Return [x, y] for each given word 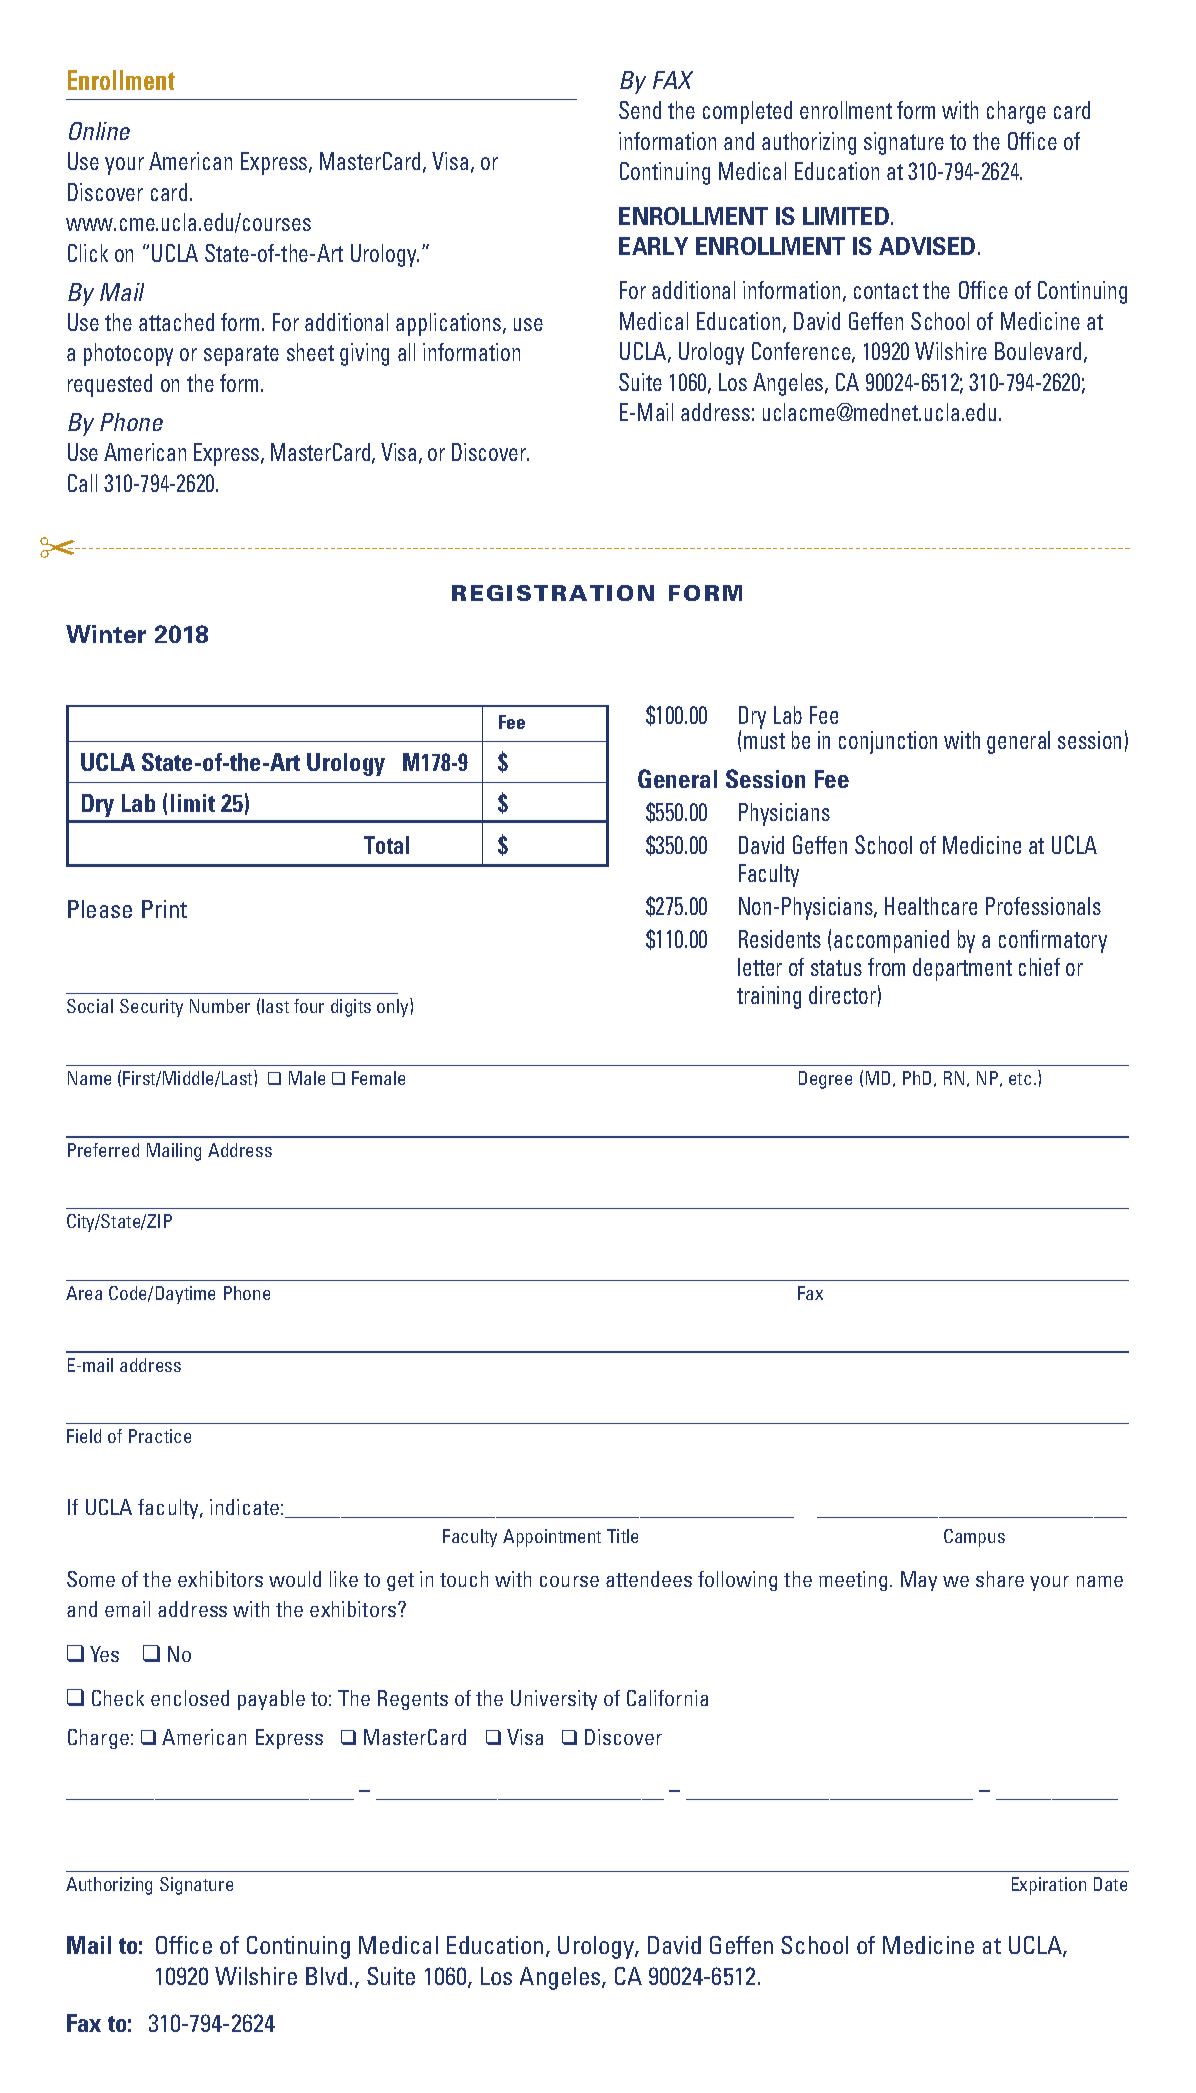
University [554, 1700]
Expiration [1049, 1886]
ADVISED [927, 246]
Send [640, 110]
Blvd [326, 1976]
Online [99, 131]
